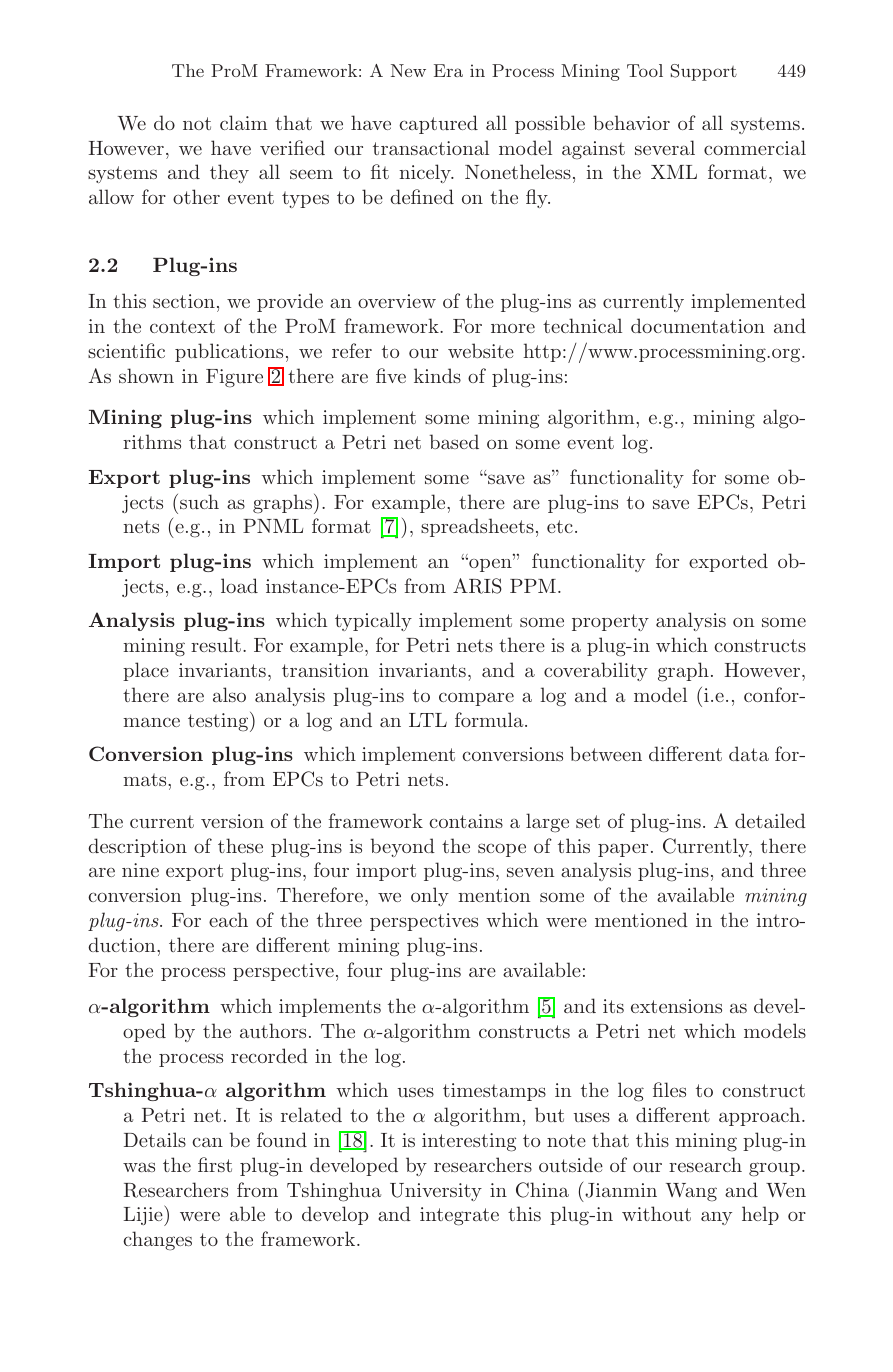 The height and width of the document is (1372, 893). Describe the element at coordinates (216, 644) in the document. I see `result` at that location.
